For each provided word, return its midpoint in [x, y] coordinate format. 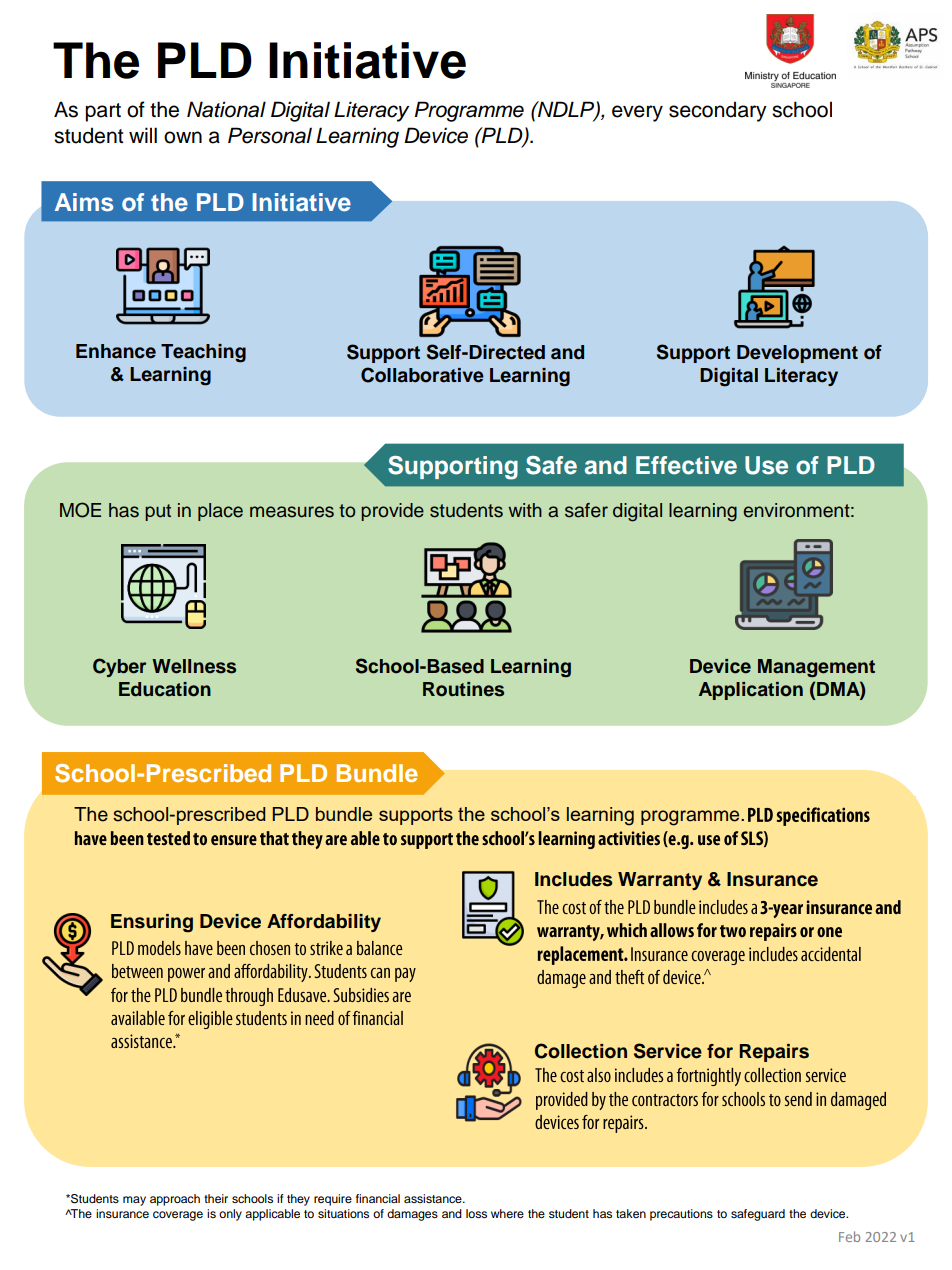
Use [766, 465]
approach [175, 1200]
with [525, 510]
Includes [573, 879]
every [637, 113]
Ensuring [152, 923]
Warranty [660, 881]
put [158, 512]
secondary [718, 111]
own [183, 137]
